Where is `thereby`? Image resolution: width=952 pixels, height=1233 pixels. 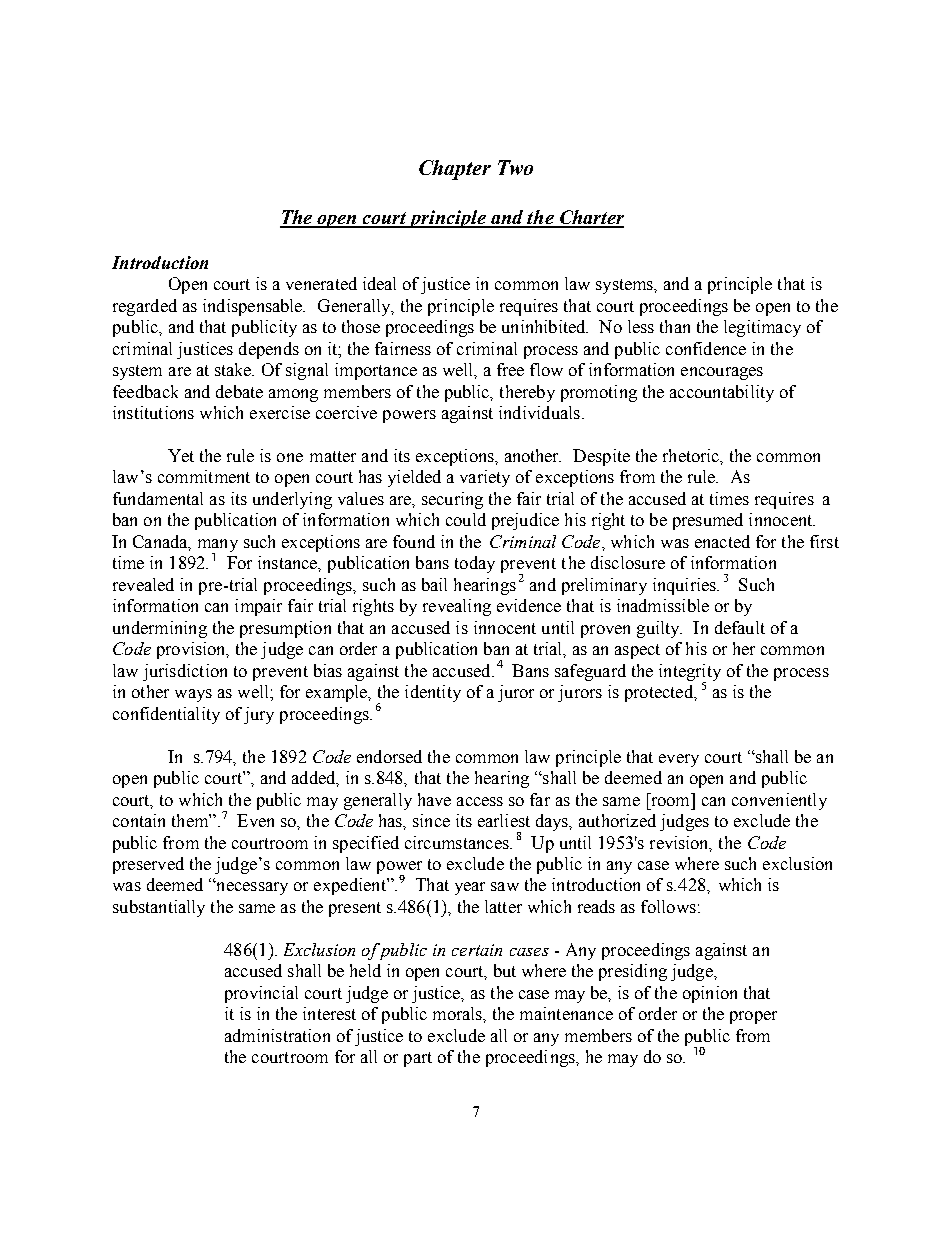 thereby is located at coordinates (527, 393).
